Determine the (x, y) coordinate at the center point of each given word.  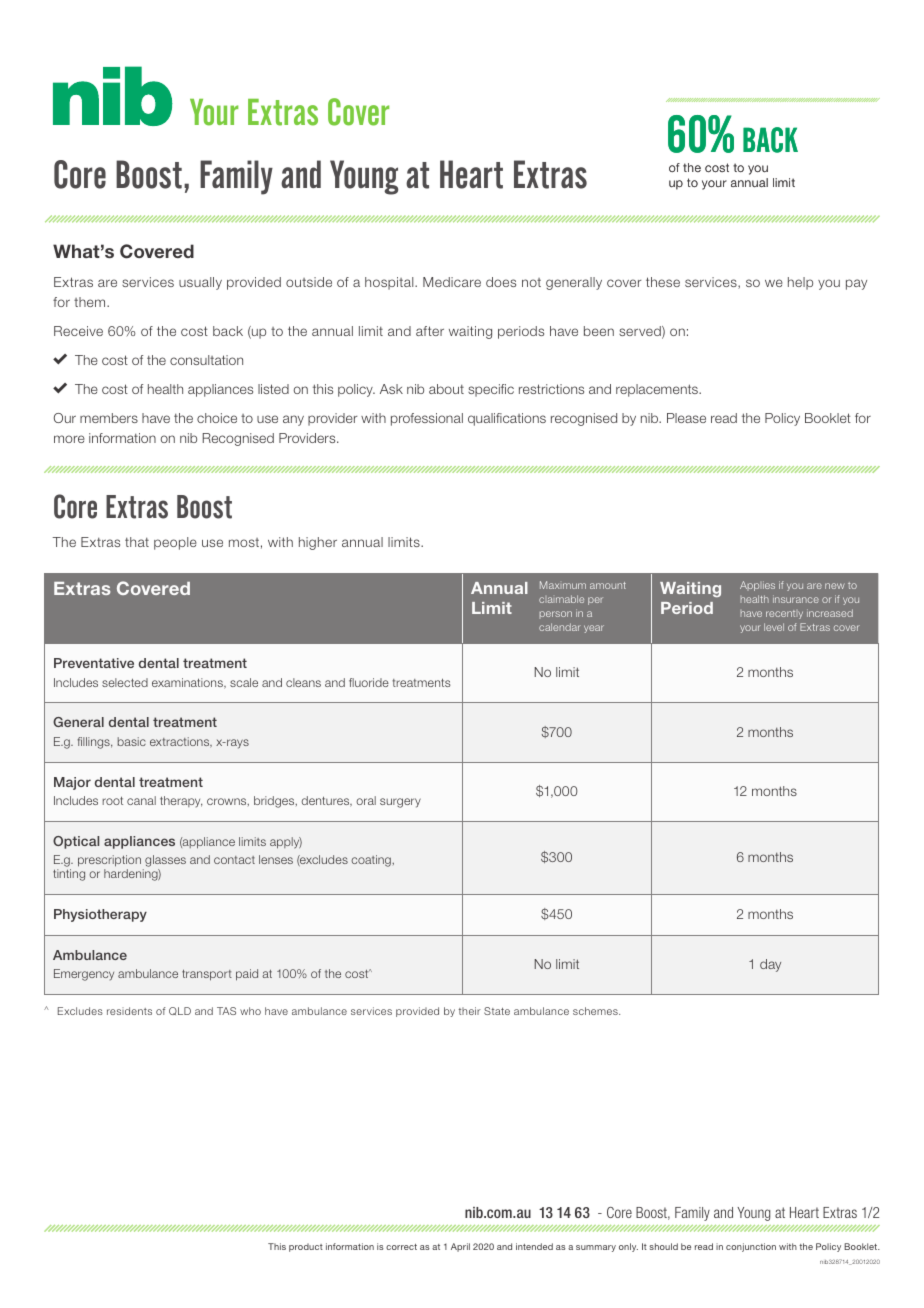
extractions (181, 742)
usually (200, 283)
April (460, 1247)
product (306, 1247)
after (430, 331)
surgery (400, 803)
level (774, 627)
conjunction (751, 1247)
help (800, 283)
